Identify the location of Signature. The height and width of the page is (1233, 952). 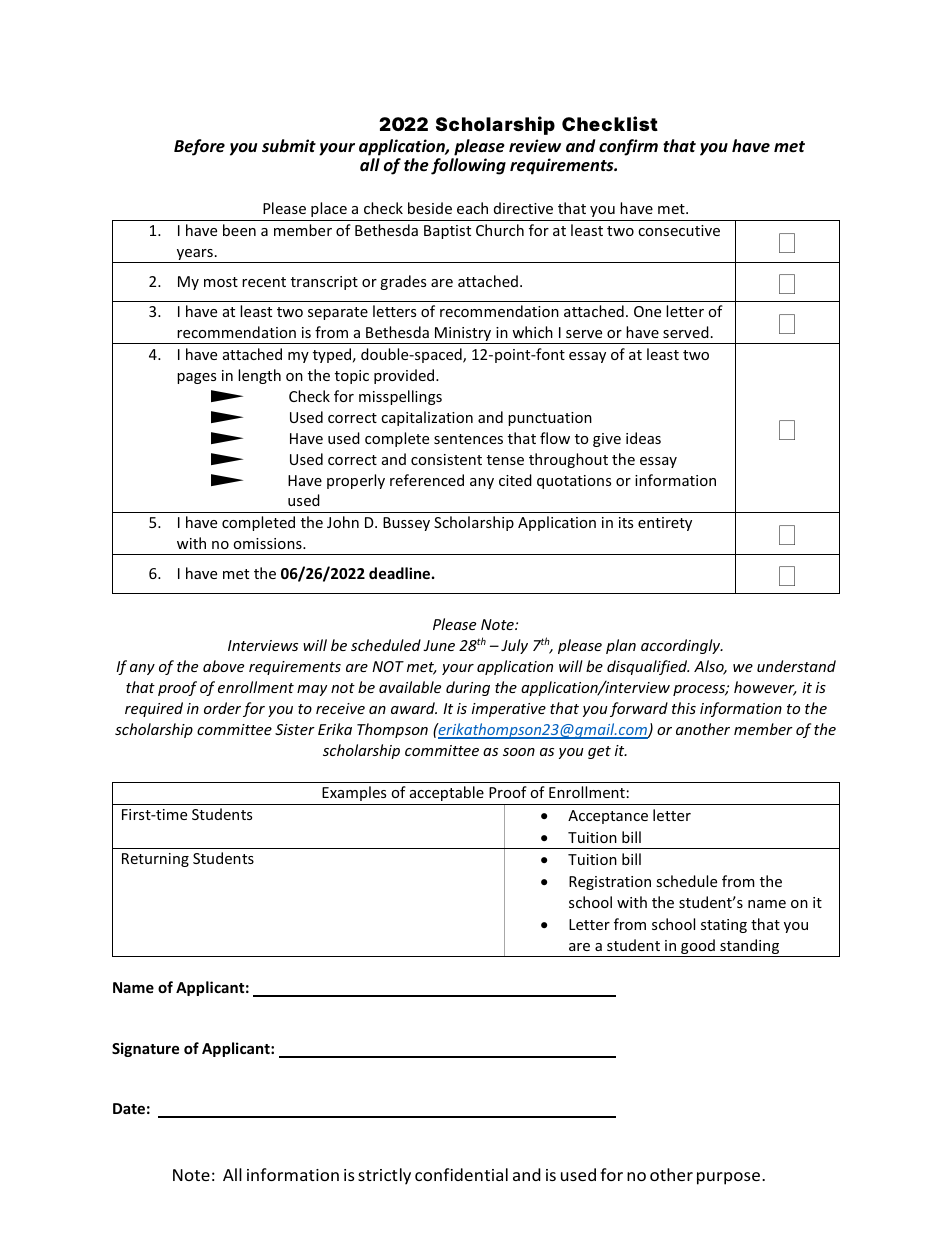
(145, 1049).
